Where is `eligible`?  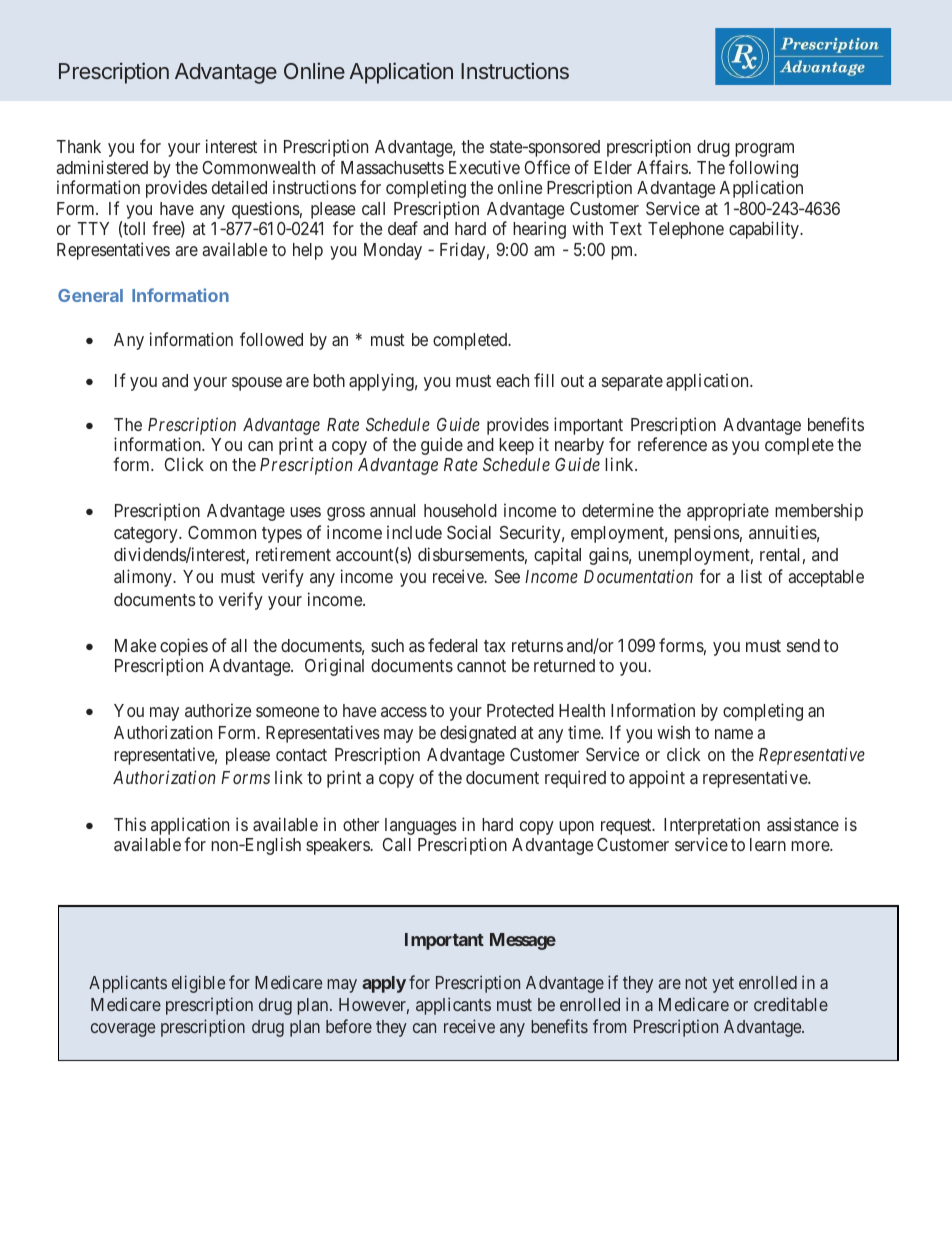
eligible is located at coordinates (198, 984).
